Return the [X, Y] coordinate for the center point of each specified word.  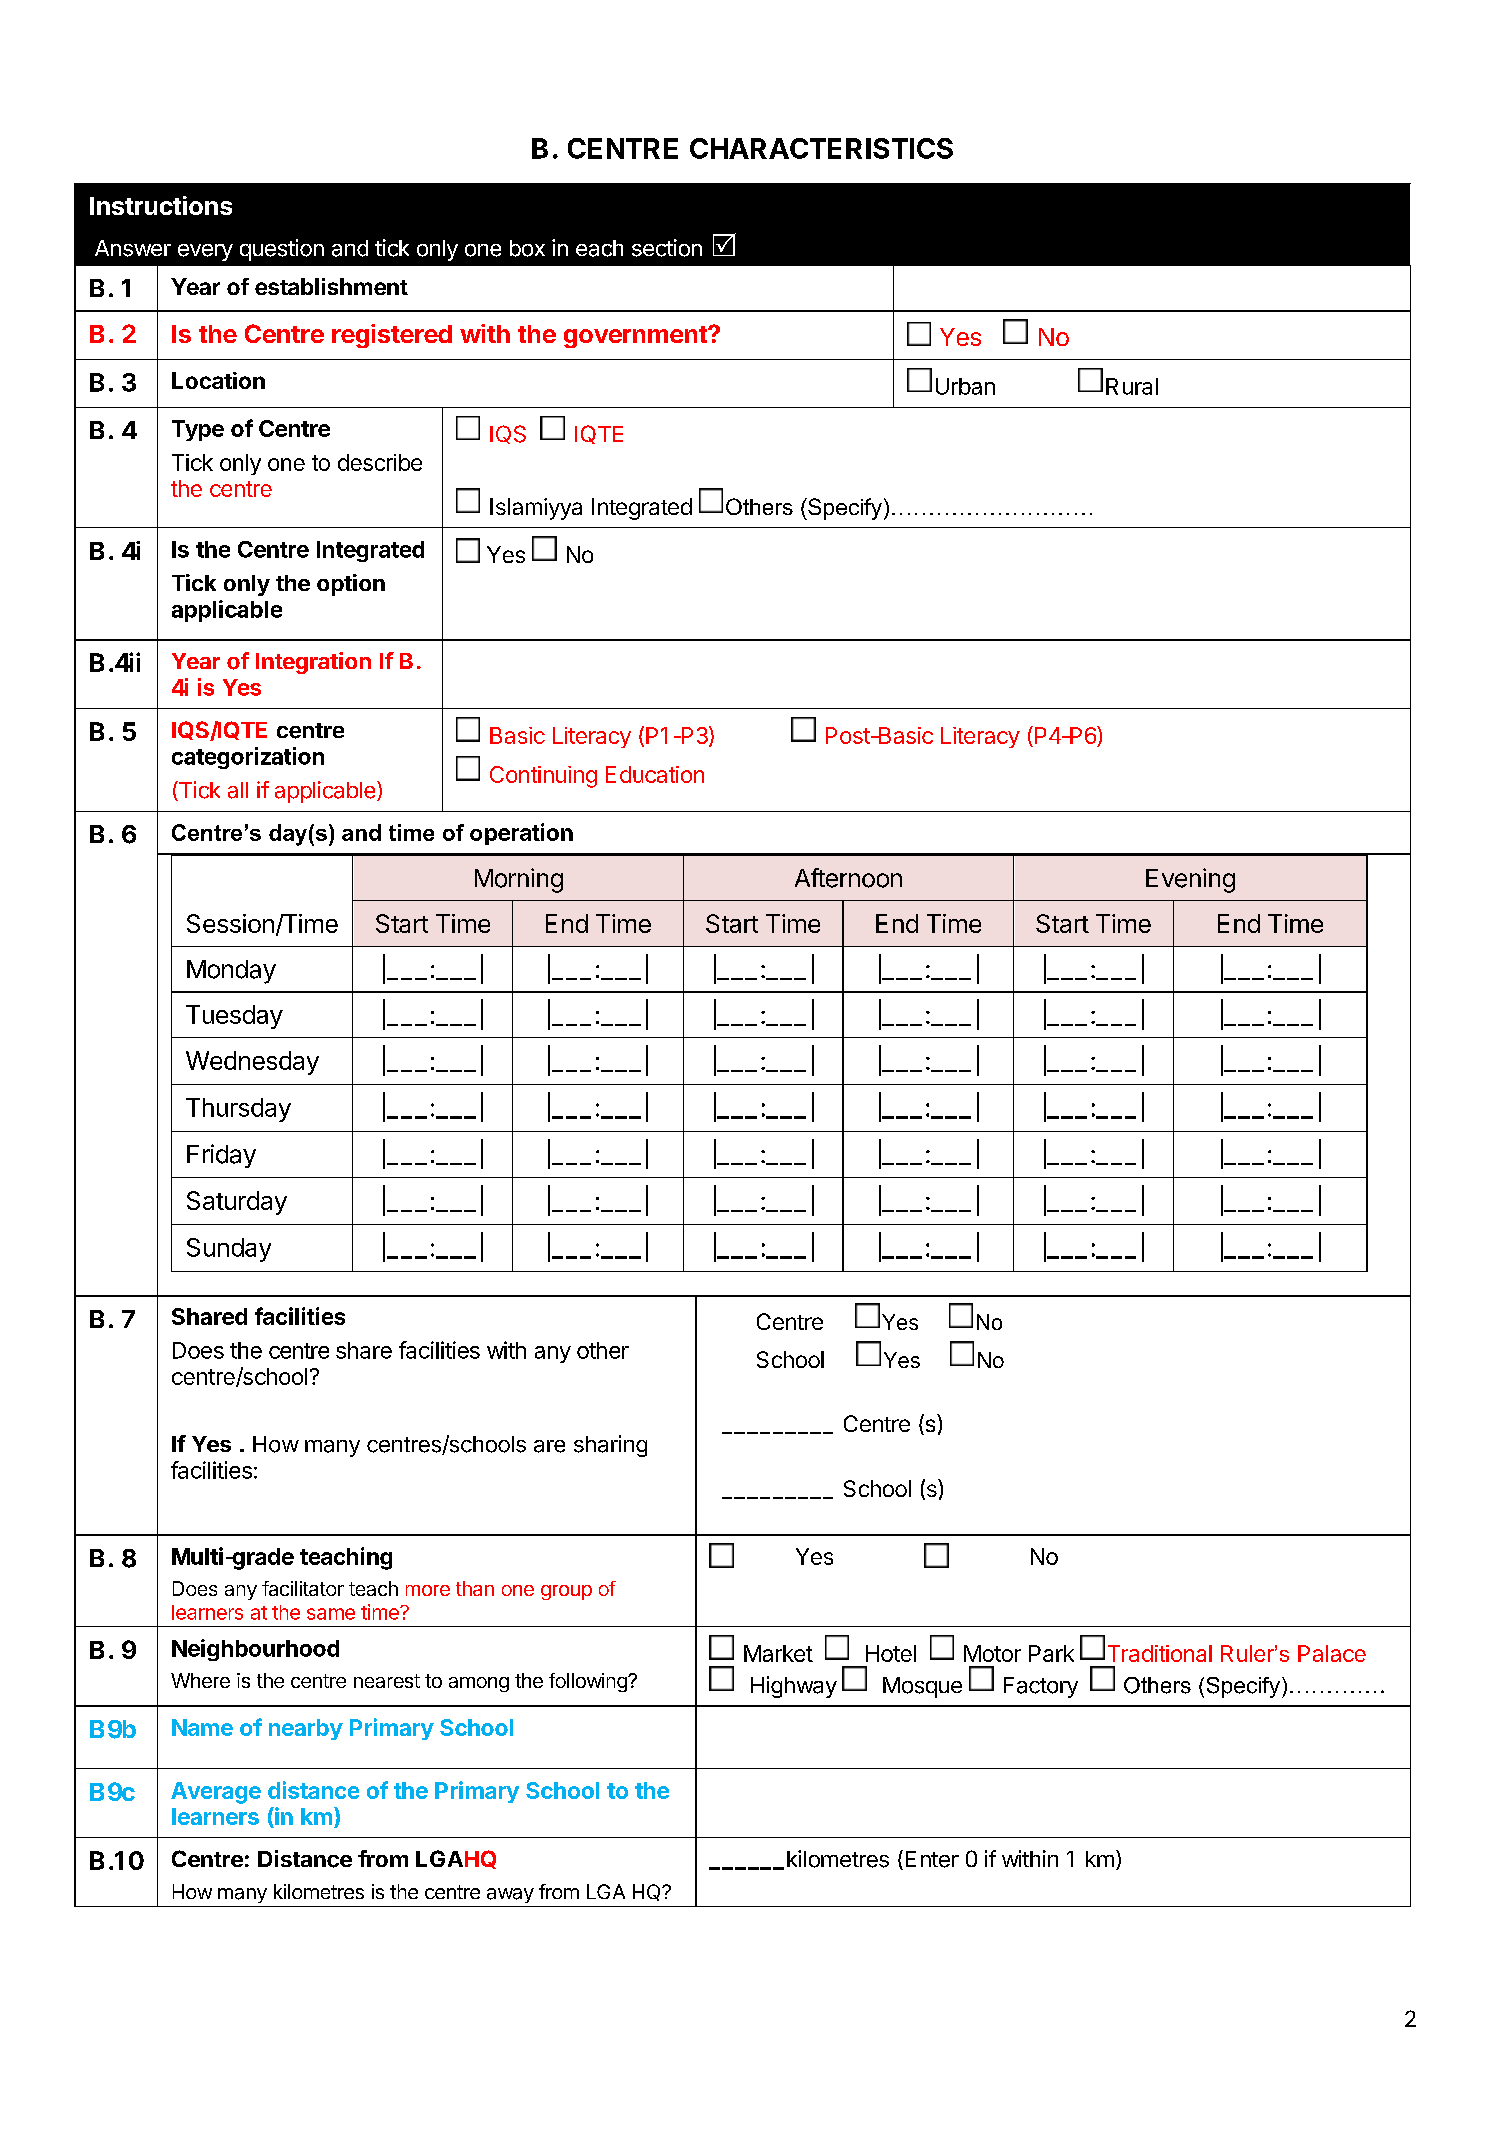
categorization [248, 758]
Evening [1190, 880]
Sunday [229, 1250]
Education [655, 774]
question [282, 250]
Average [216, 1793]
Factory [1041, 1687]
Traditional [1160, 1653]
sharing [610, 1446]
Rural [1132, 386]
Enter [932, 1859]
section [667, 248]
